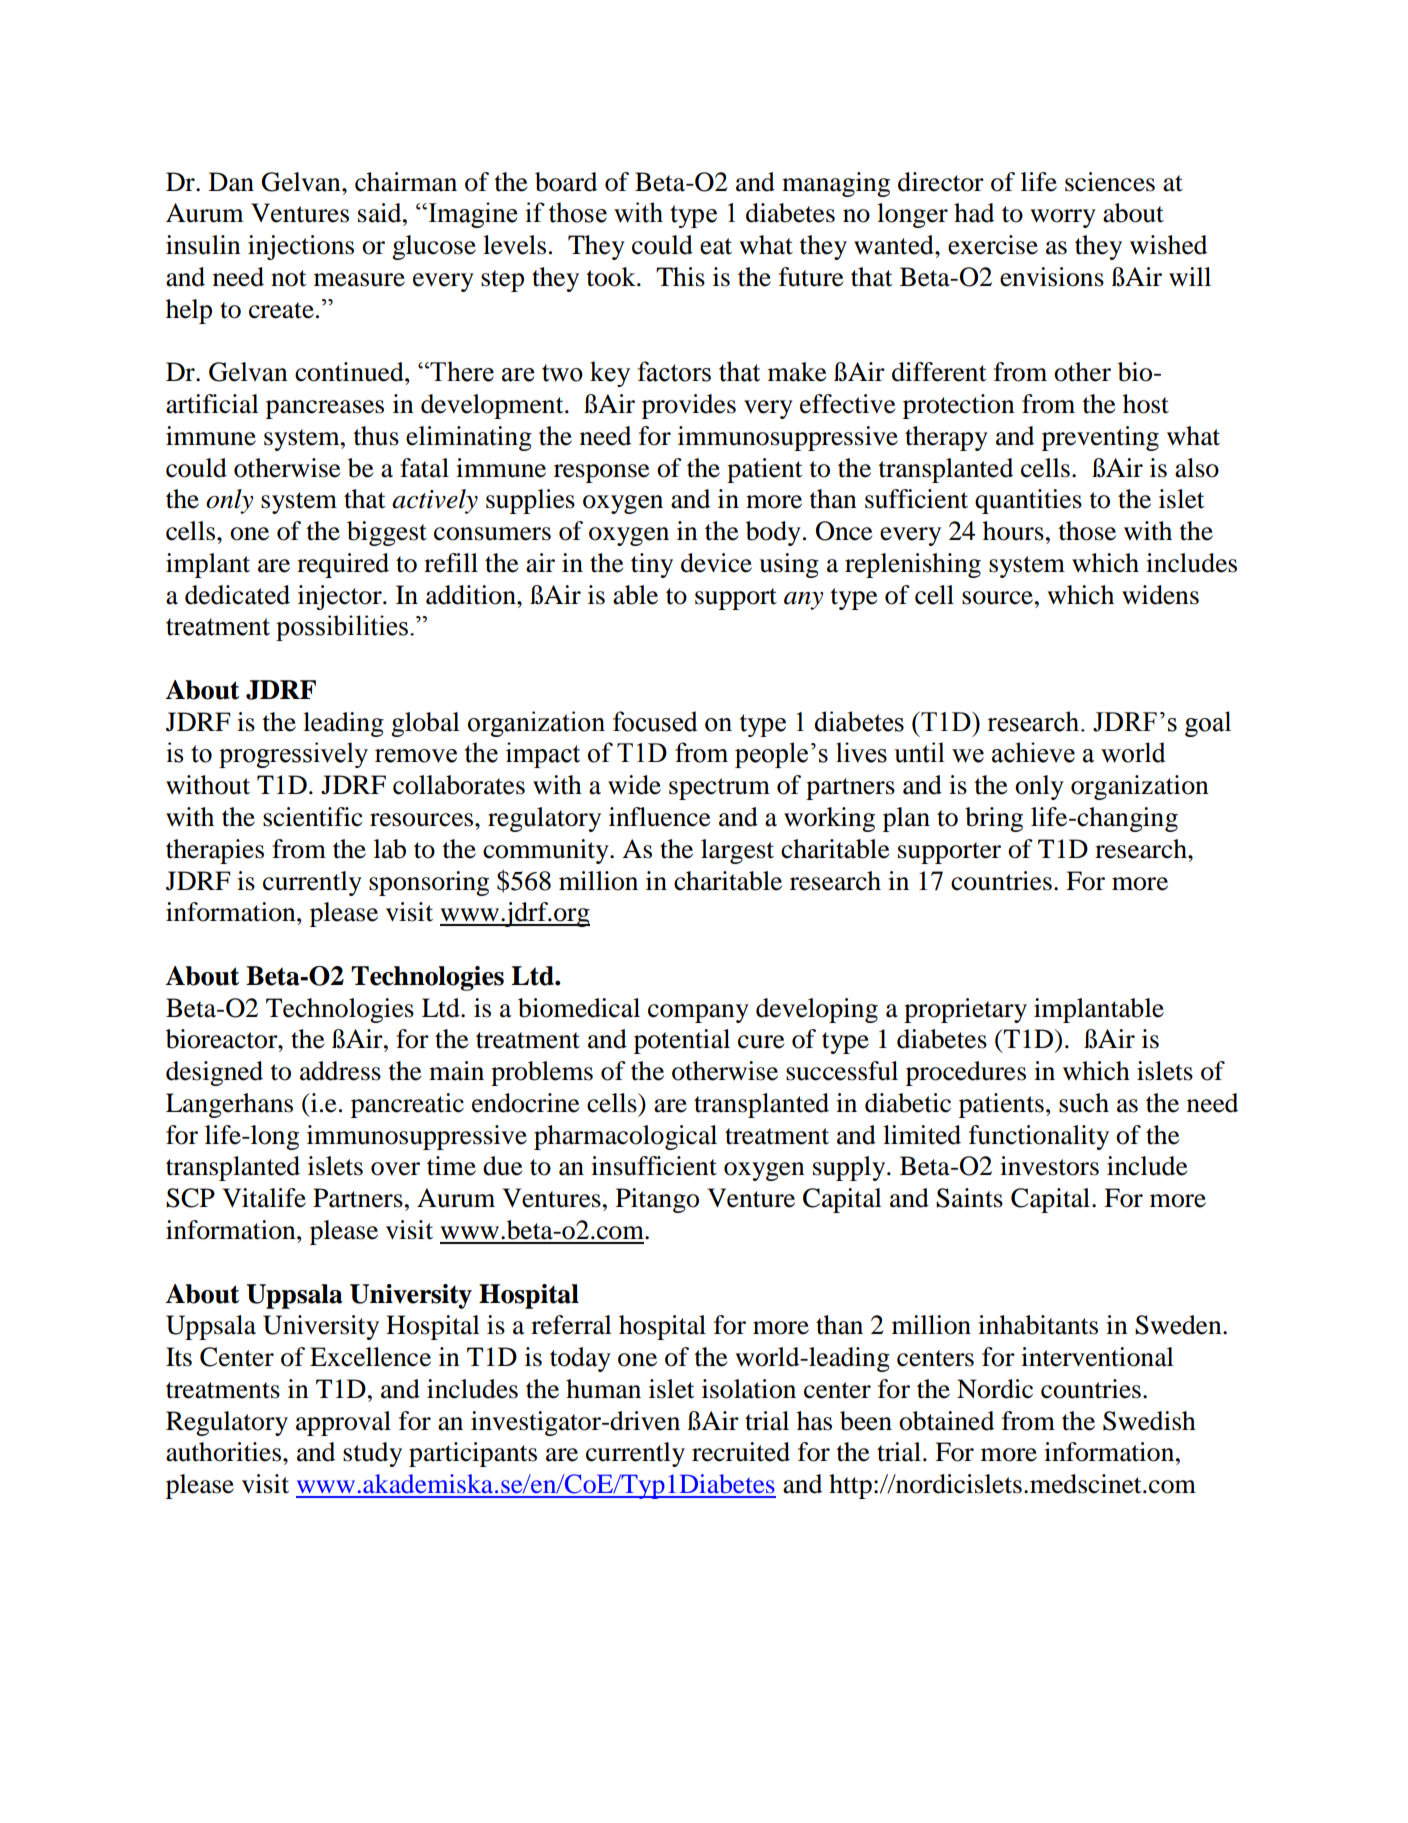 The height and width of the page is (1823, 1408). I want to click on influence, so click(659, 817).
